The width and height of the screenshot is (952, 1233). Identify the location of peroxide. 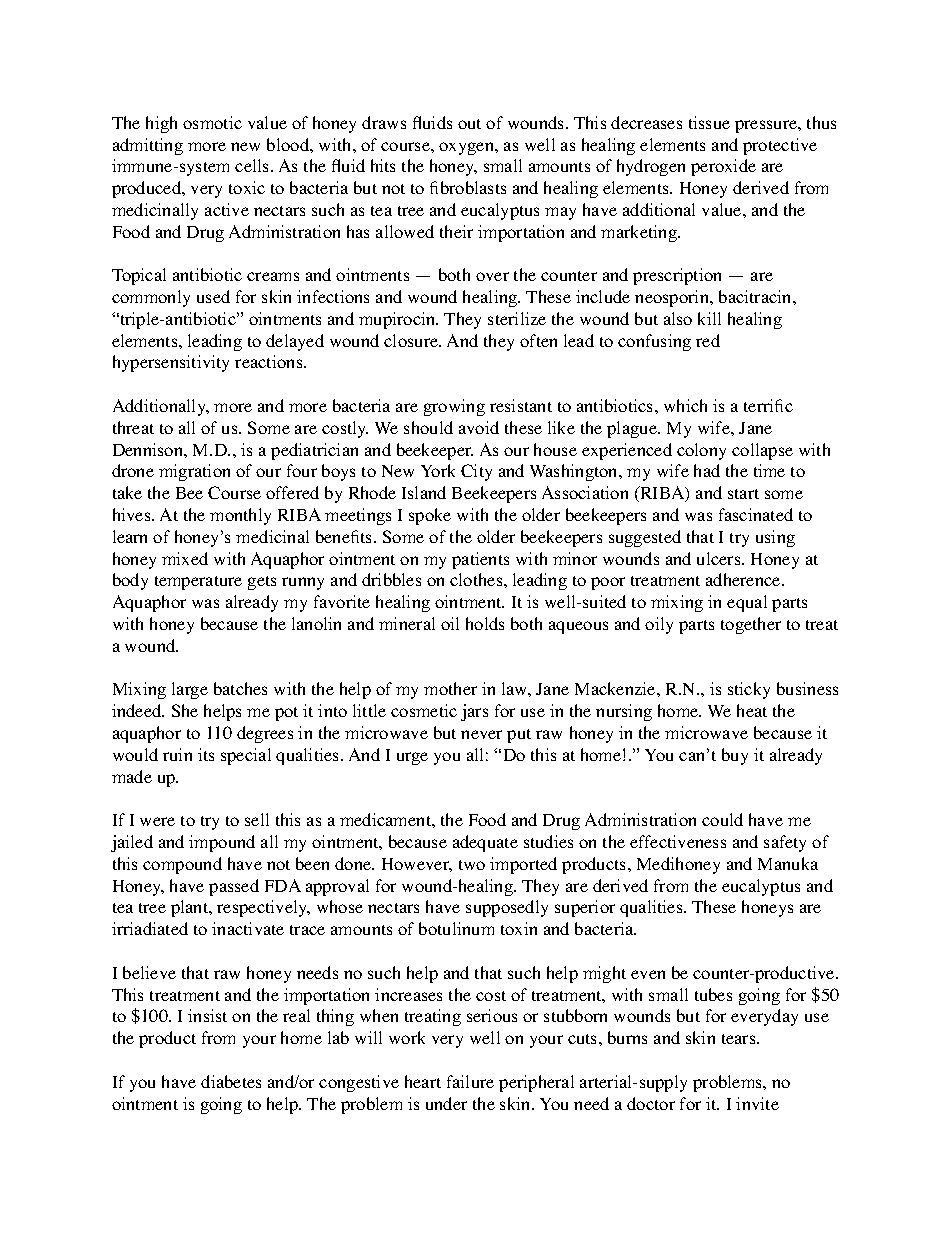
(723, 167).
